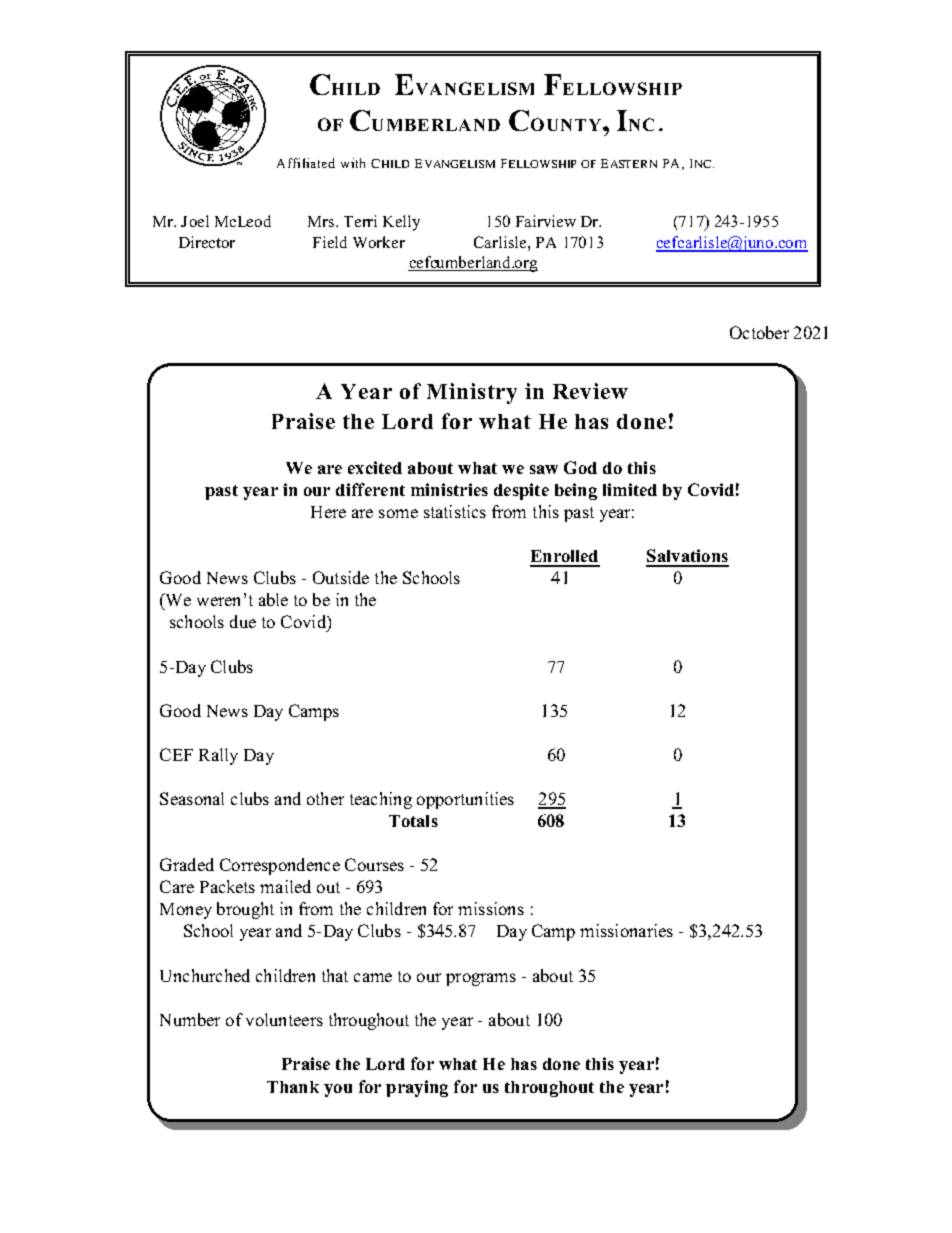 The width and height of the screenshot is (952, 1233). I want to click on Thank, so click(293, 1087).
